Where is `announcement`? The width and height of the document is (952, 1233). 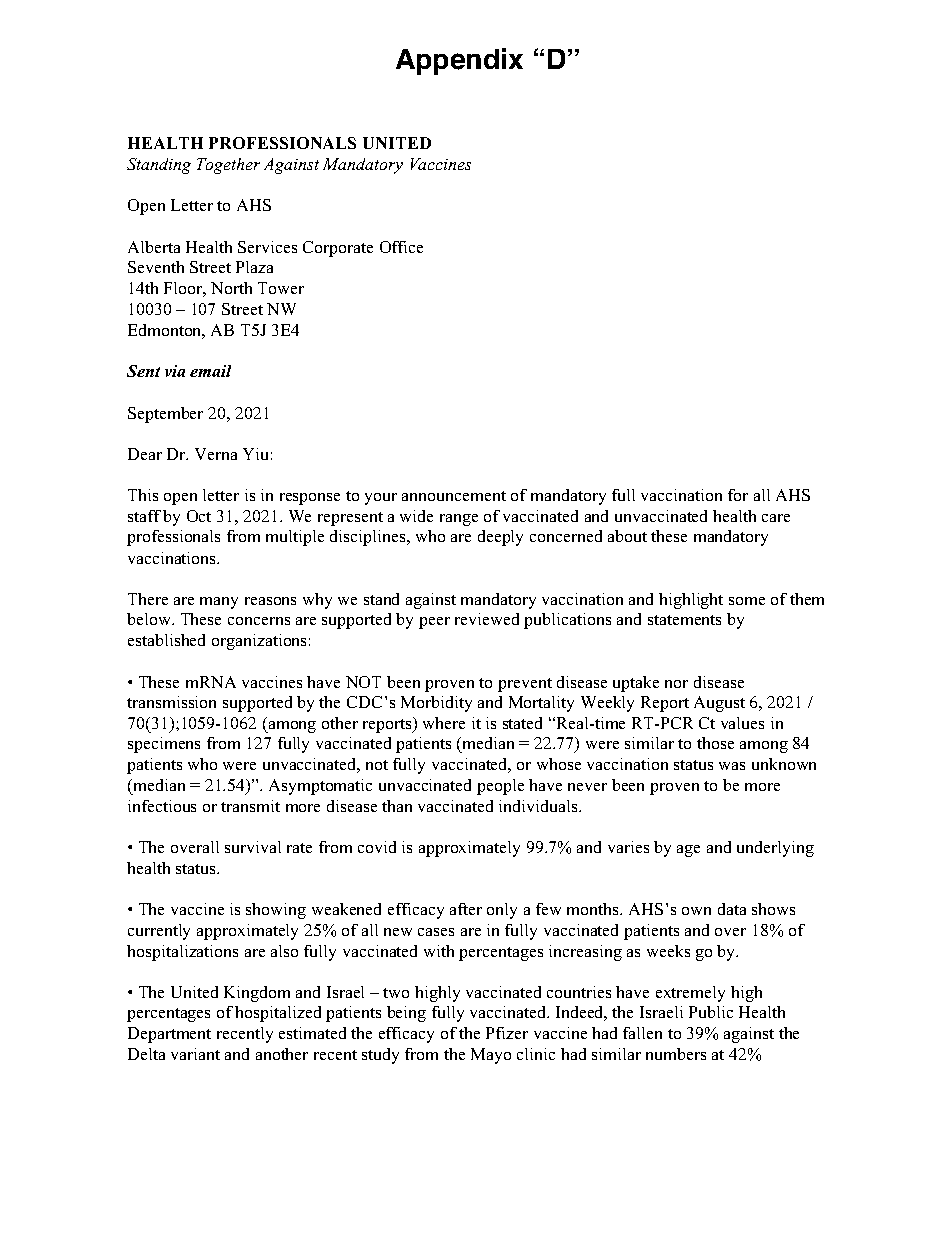
announcement is located at coordinates (454, 496).
